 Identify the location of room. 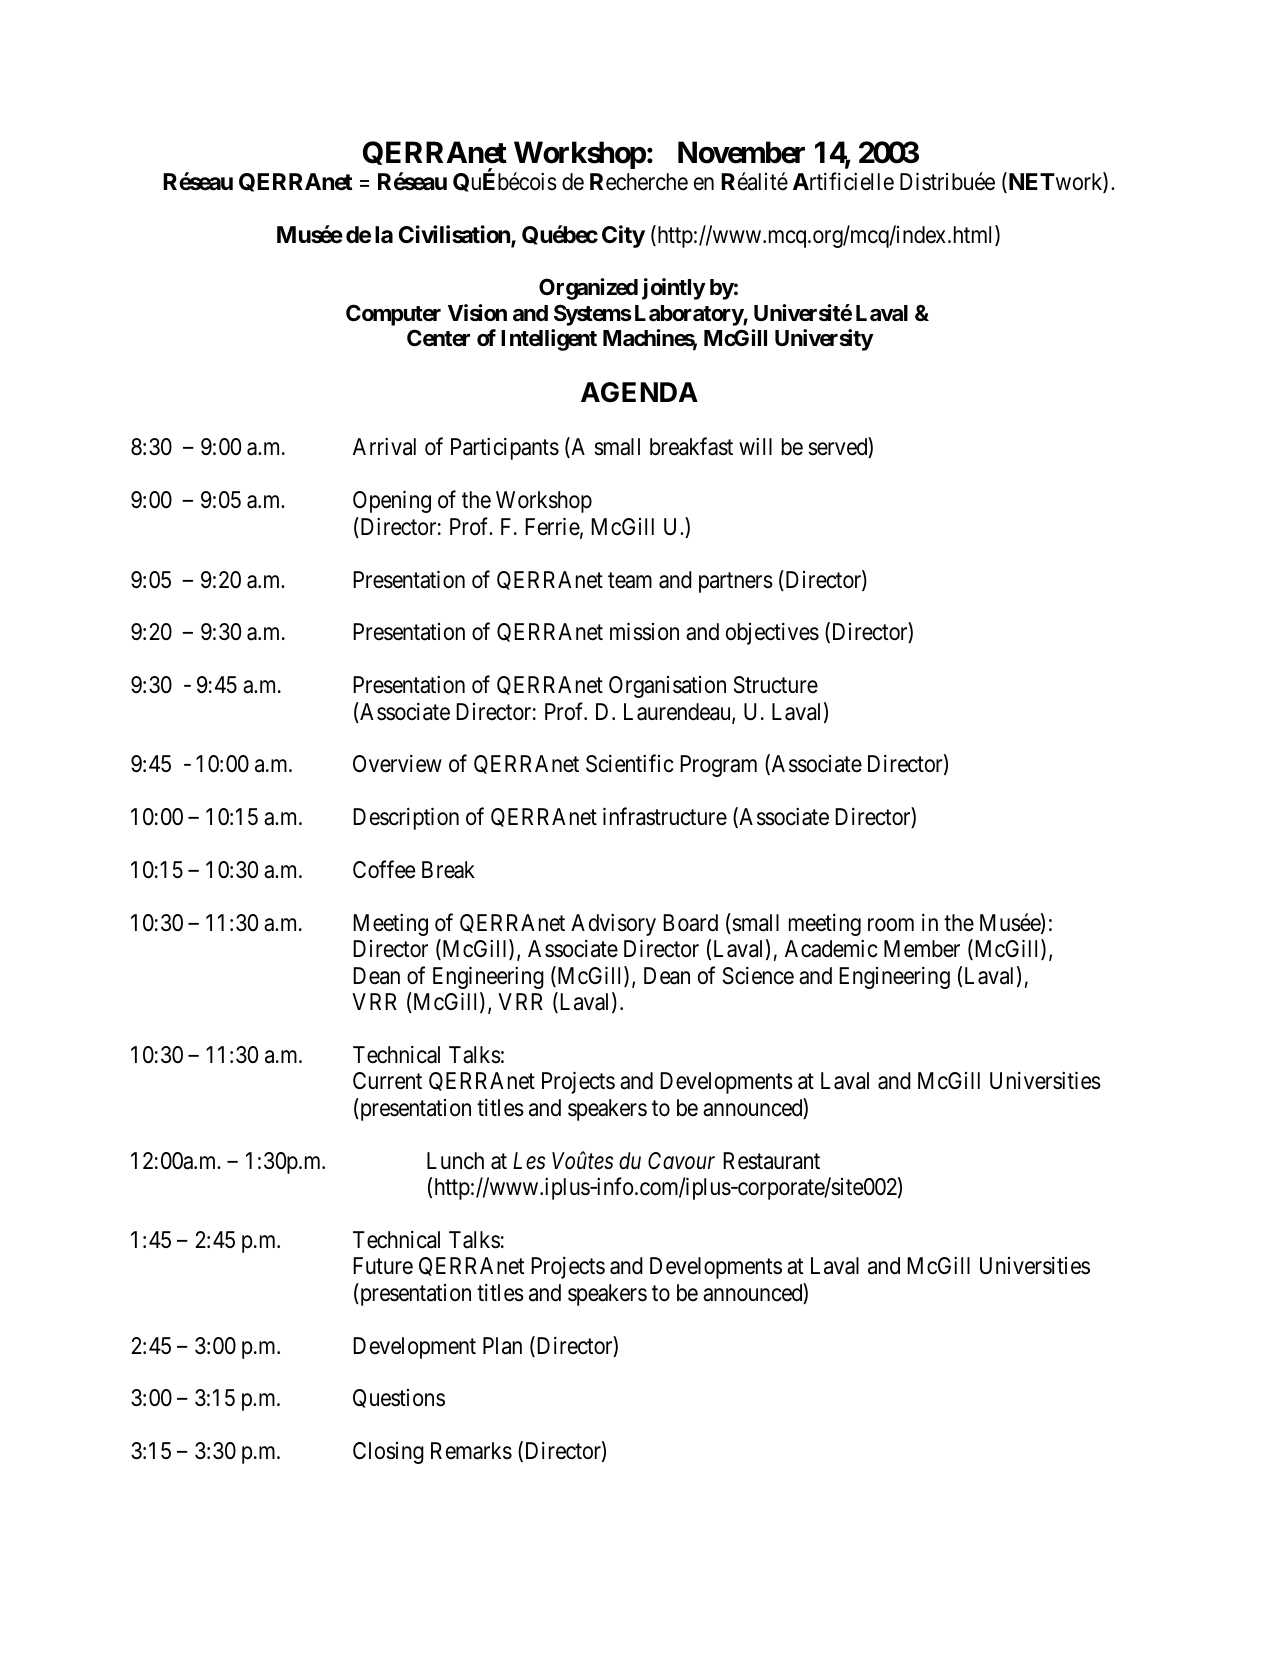
(891, 925).
